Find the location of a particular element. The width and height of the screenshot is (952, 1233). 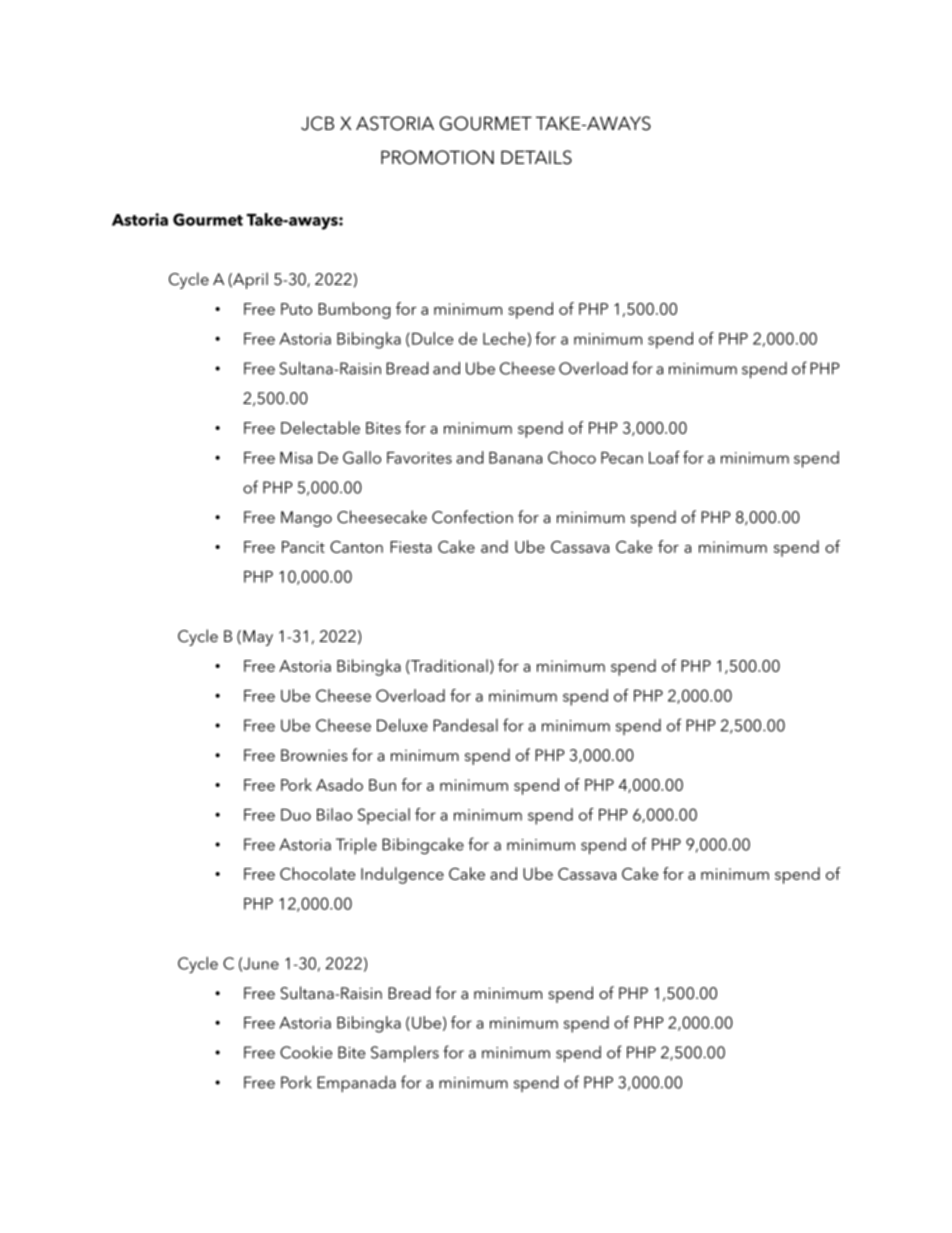

JCB is located at coordinates (317, 123).
